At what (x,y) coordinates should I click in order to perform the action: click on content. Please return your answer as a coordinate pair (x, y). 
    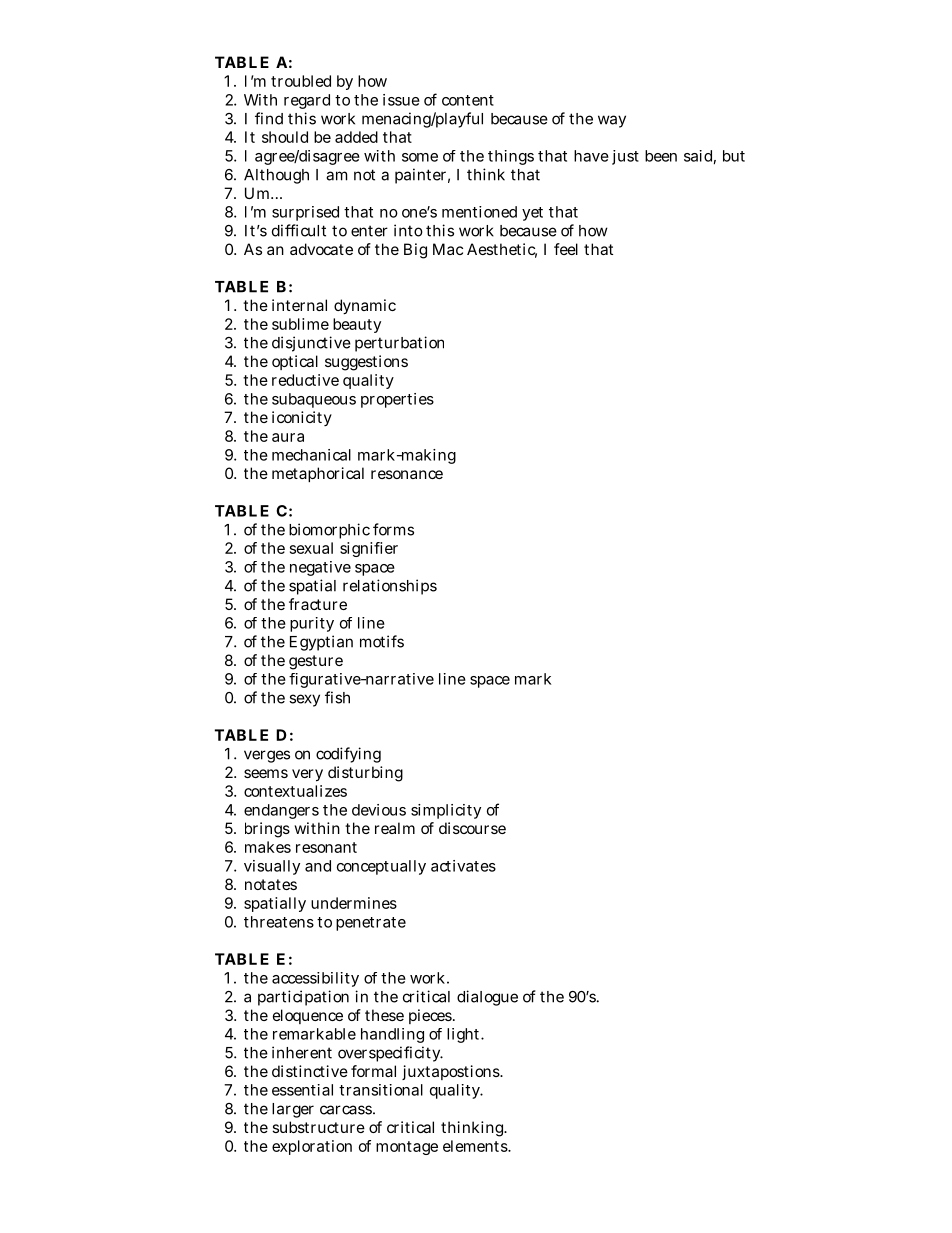
    Looking at the image, I should click on (468, 100).
